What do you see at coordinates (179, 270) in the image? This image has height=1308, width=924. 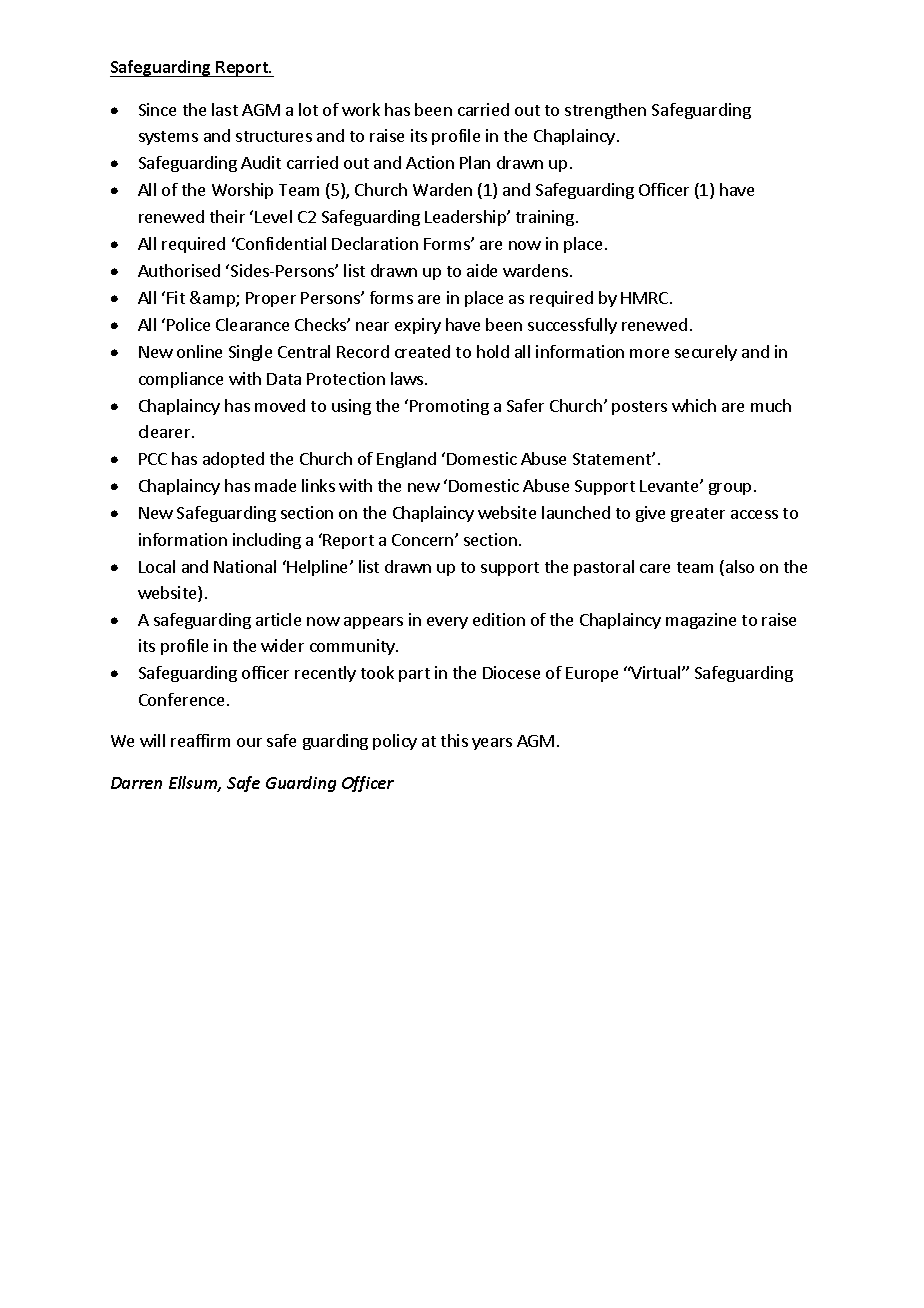 I see `Authorised` at bounding box center [179, 270].
